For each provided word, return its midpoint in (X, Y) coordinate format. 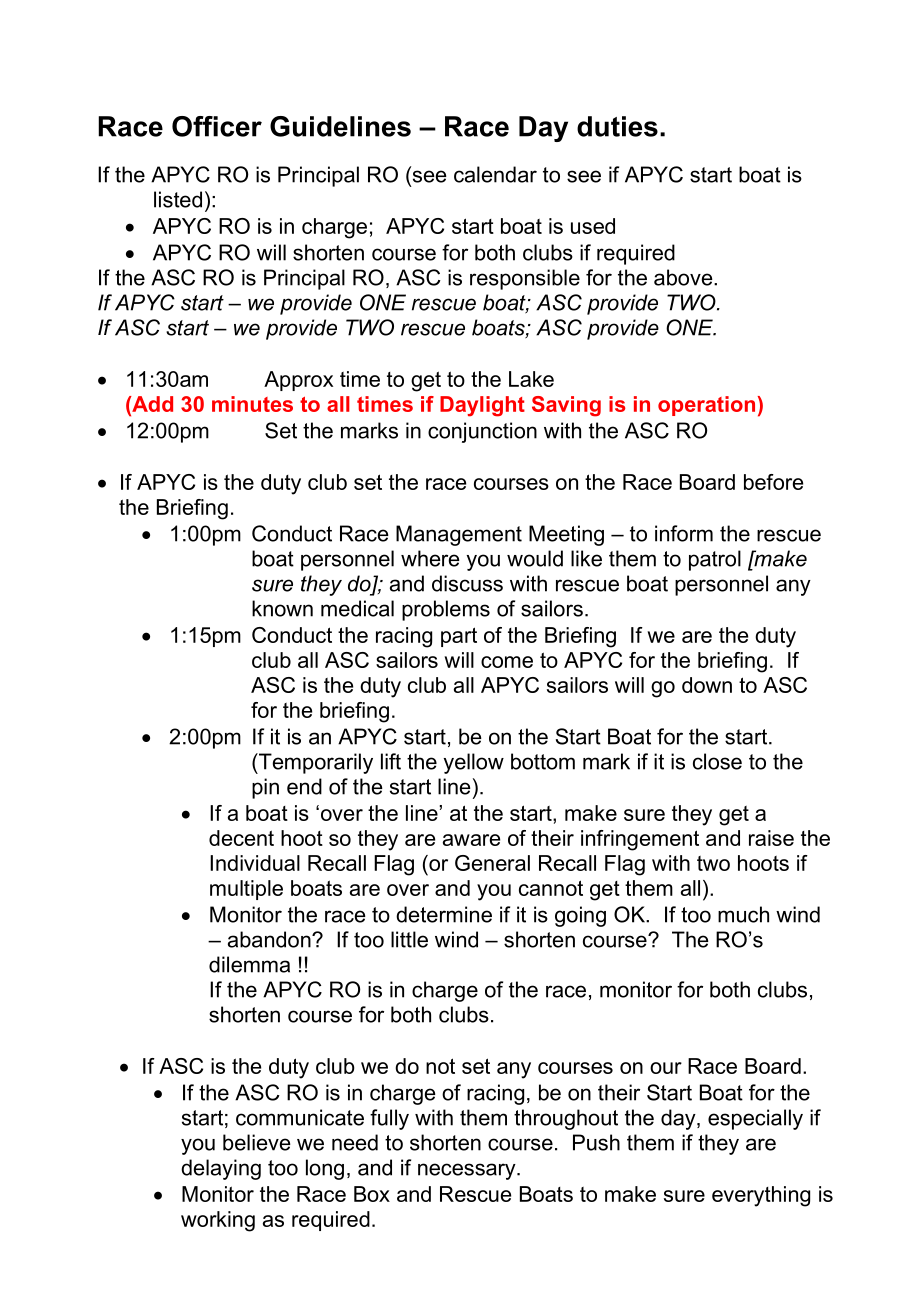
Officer (217, 126)
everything (761, 1196)
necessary (468, 1171)
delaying (221, 1169)
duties (617, 126)
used (593, 226)
